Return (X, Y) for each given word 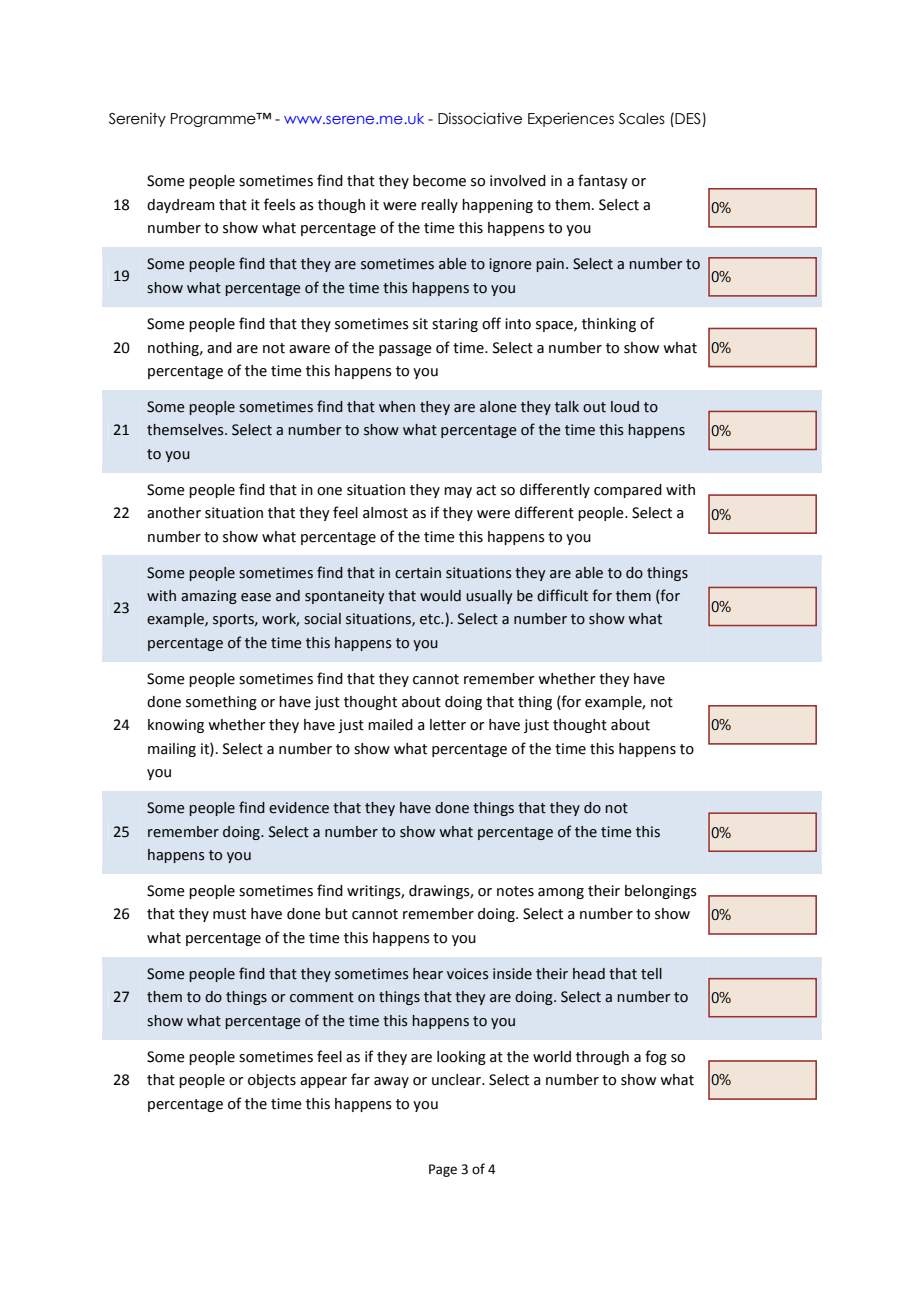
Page (443, 1170)
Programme (214, 120)
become (439, 181)
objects (272, 1081)
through (602, 1058)
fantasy (603, 181)
